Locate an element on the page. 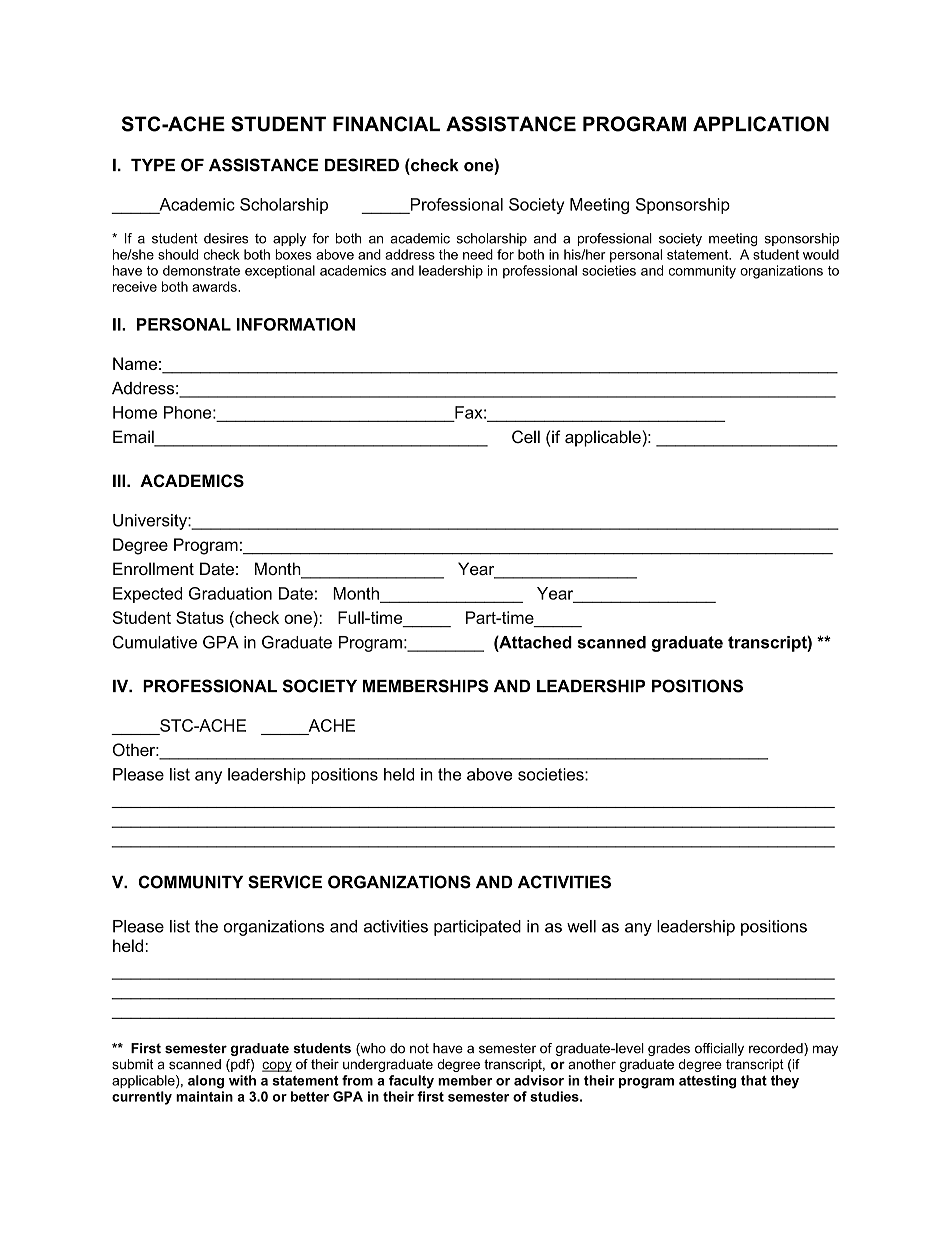  APPLICATION is located at coordinates (761, 124).
